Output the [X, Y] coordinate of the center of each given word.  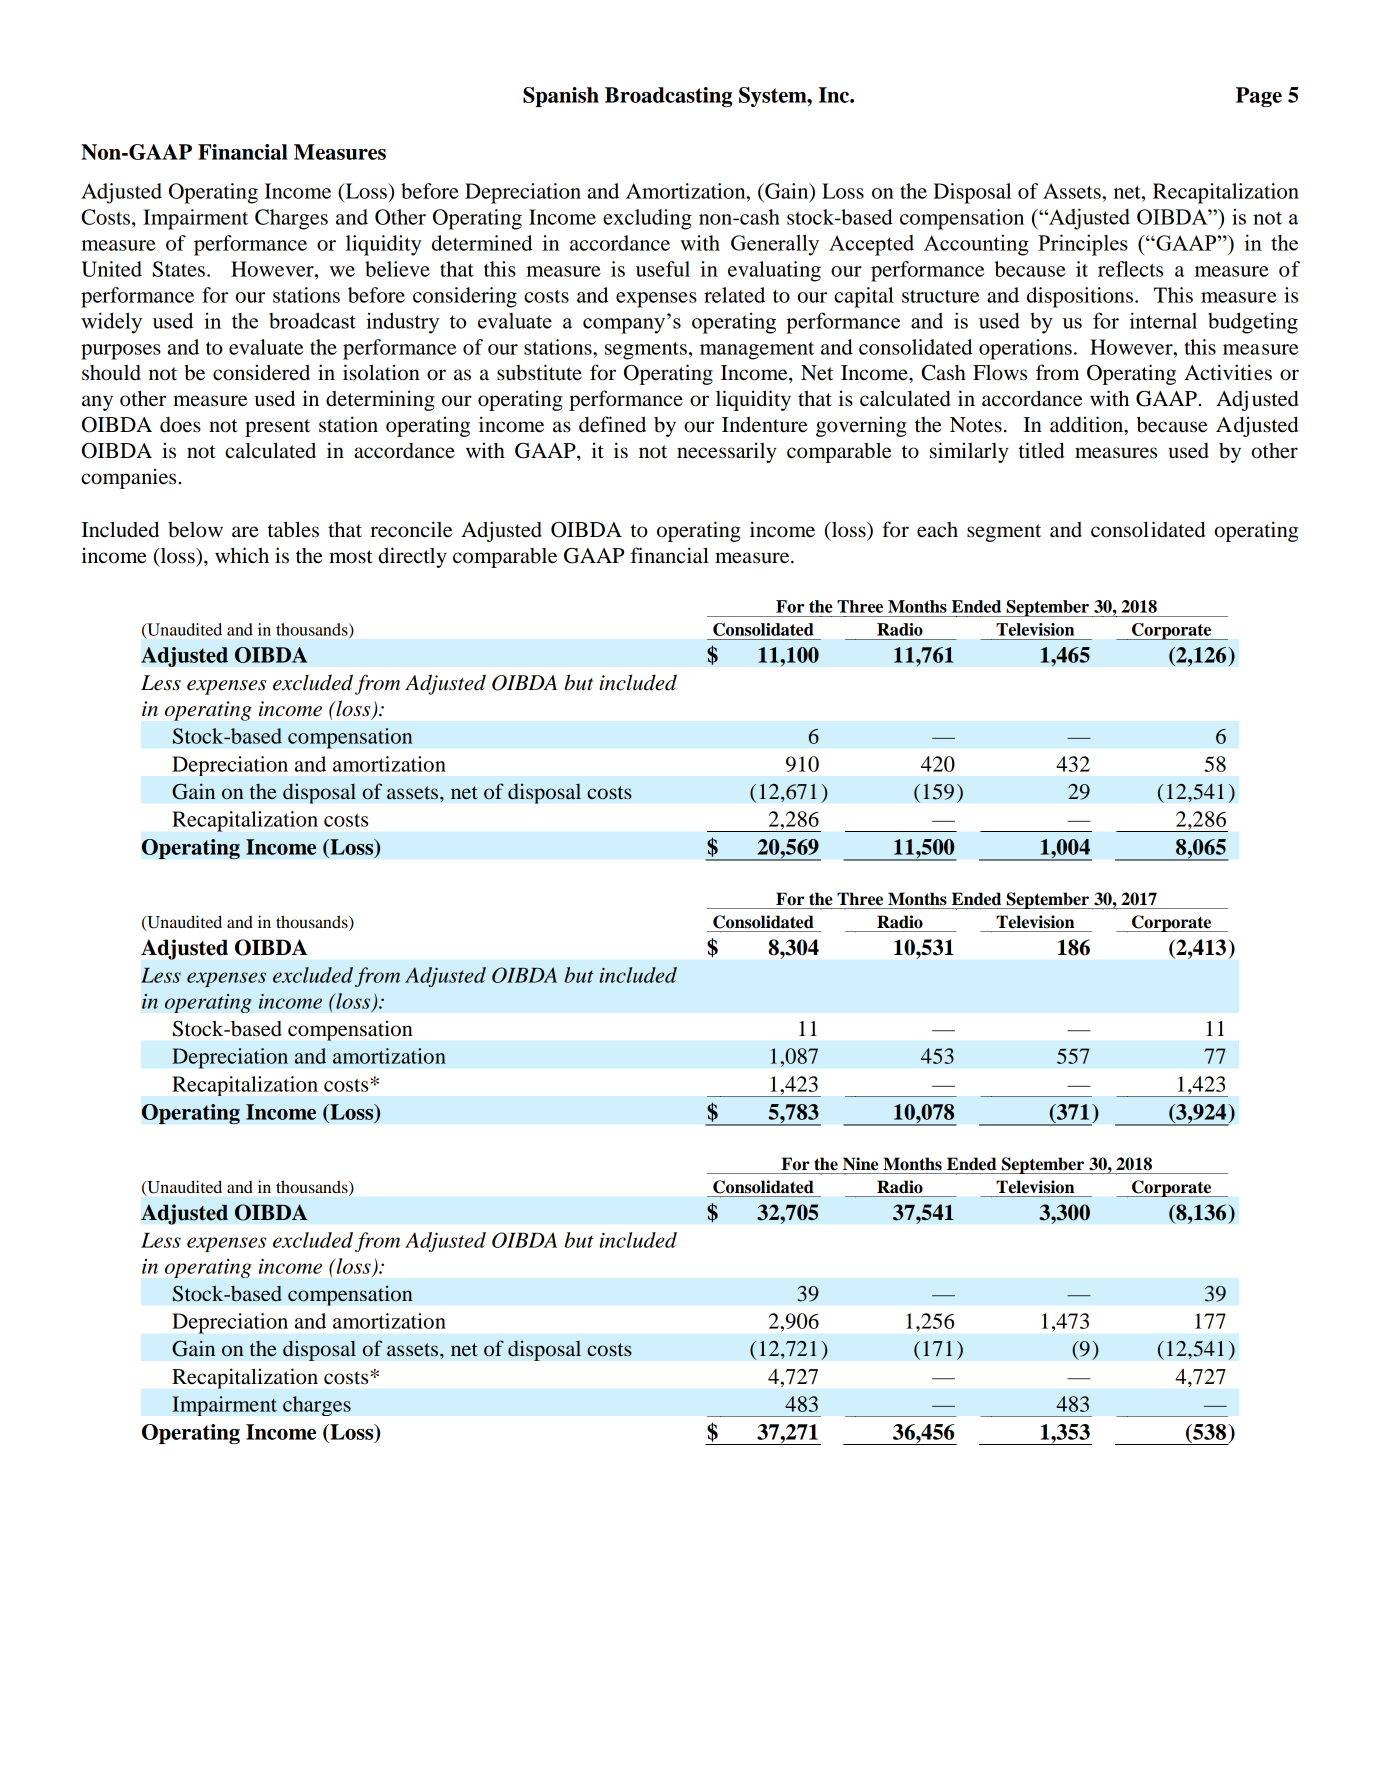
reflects [1130, 269]
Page [1259, 97]
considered [261, 372]
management [757, 351]
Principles [1083, 245]
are [245, 532]
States [179, 269]
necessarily [727, 452]
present [277, 428]
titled [1041, 450]
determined [482, 243]
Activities [1228, 372]
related [734, 295]
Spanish [561, 97]
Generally [775, 245]
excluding [647, 219]
